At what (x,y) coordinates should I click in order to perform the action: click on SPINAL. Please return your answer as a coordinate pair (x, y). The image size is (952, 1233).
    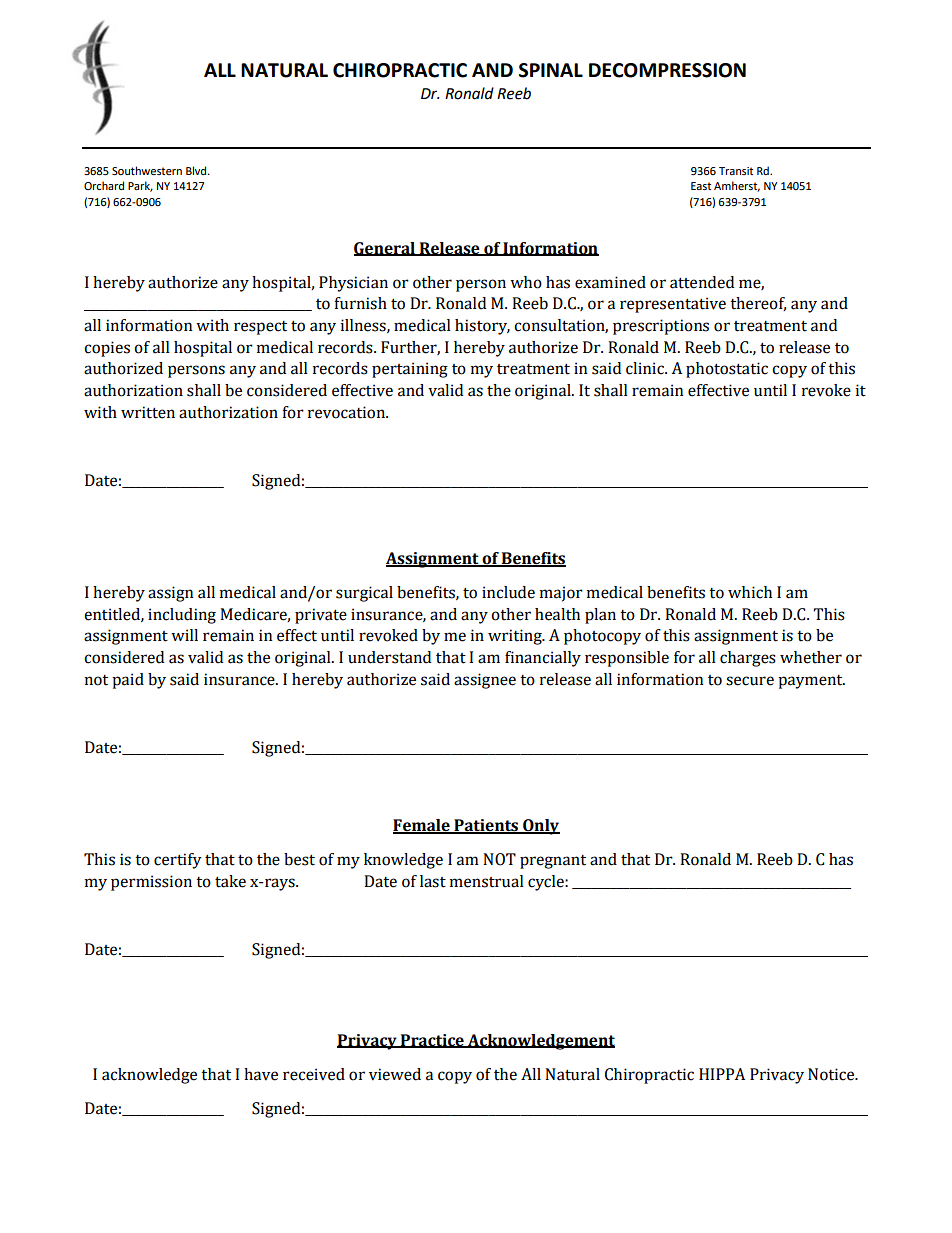
    Looking at the image, I should click on (551, 70).
